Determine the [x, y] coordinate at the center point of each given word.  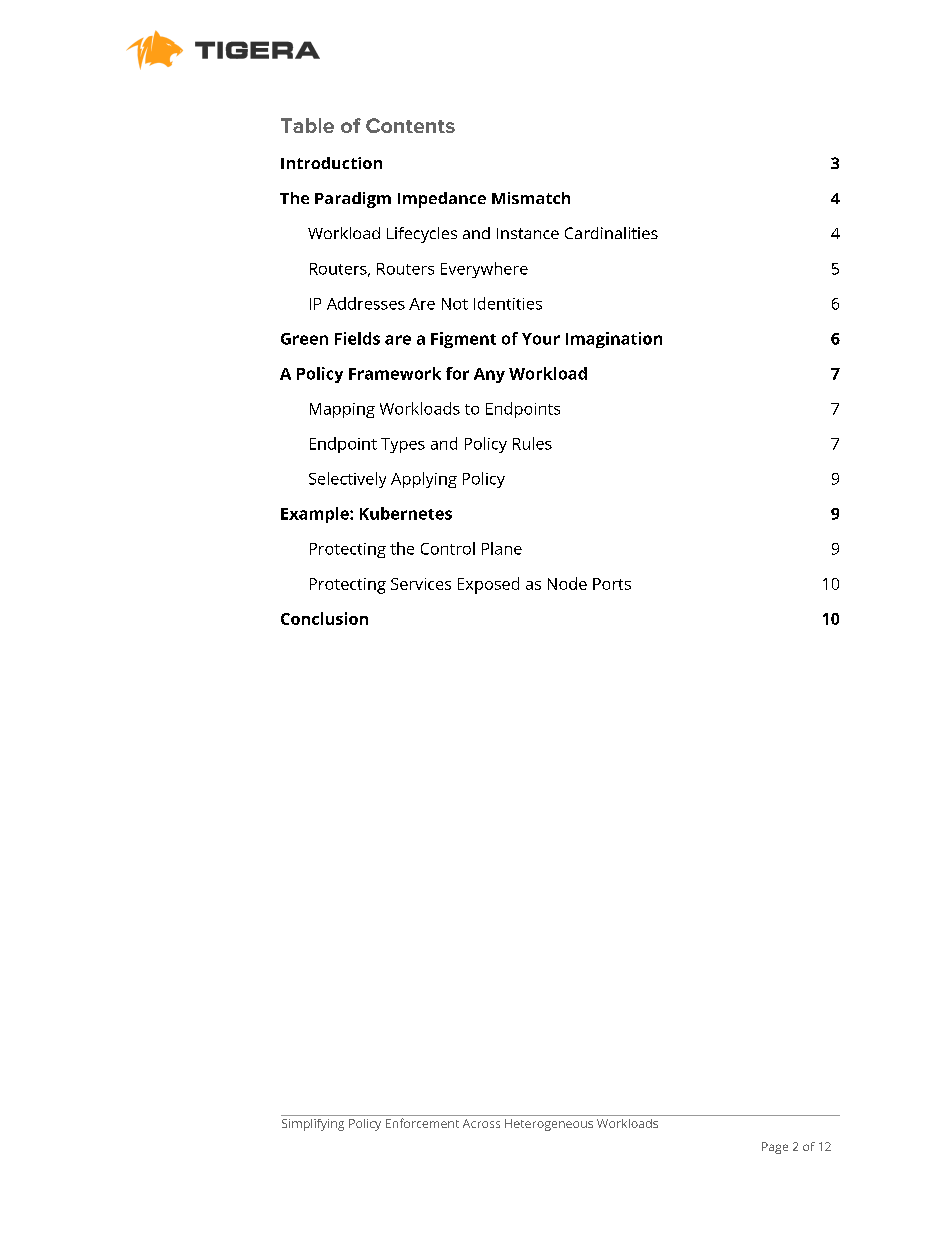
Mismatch [531, 198]
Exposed [488, 585]
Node [567, 583]
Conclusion [324, 618]
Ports [612, 584]
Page [775, 1148]
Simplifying [313, 1125]
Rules [532, 443]
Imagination [614, 340]
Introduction [331, 163]
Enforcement [422, 1123]
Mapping [342, 410]
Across [481, 1123]
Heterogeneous [549, 1125]
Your [541, 339]
